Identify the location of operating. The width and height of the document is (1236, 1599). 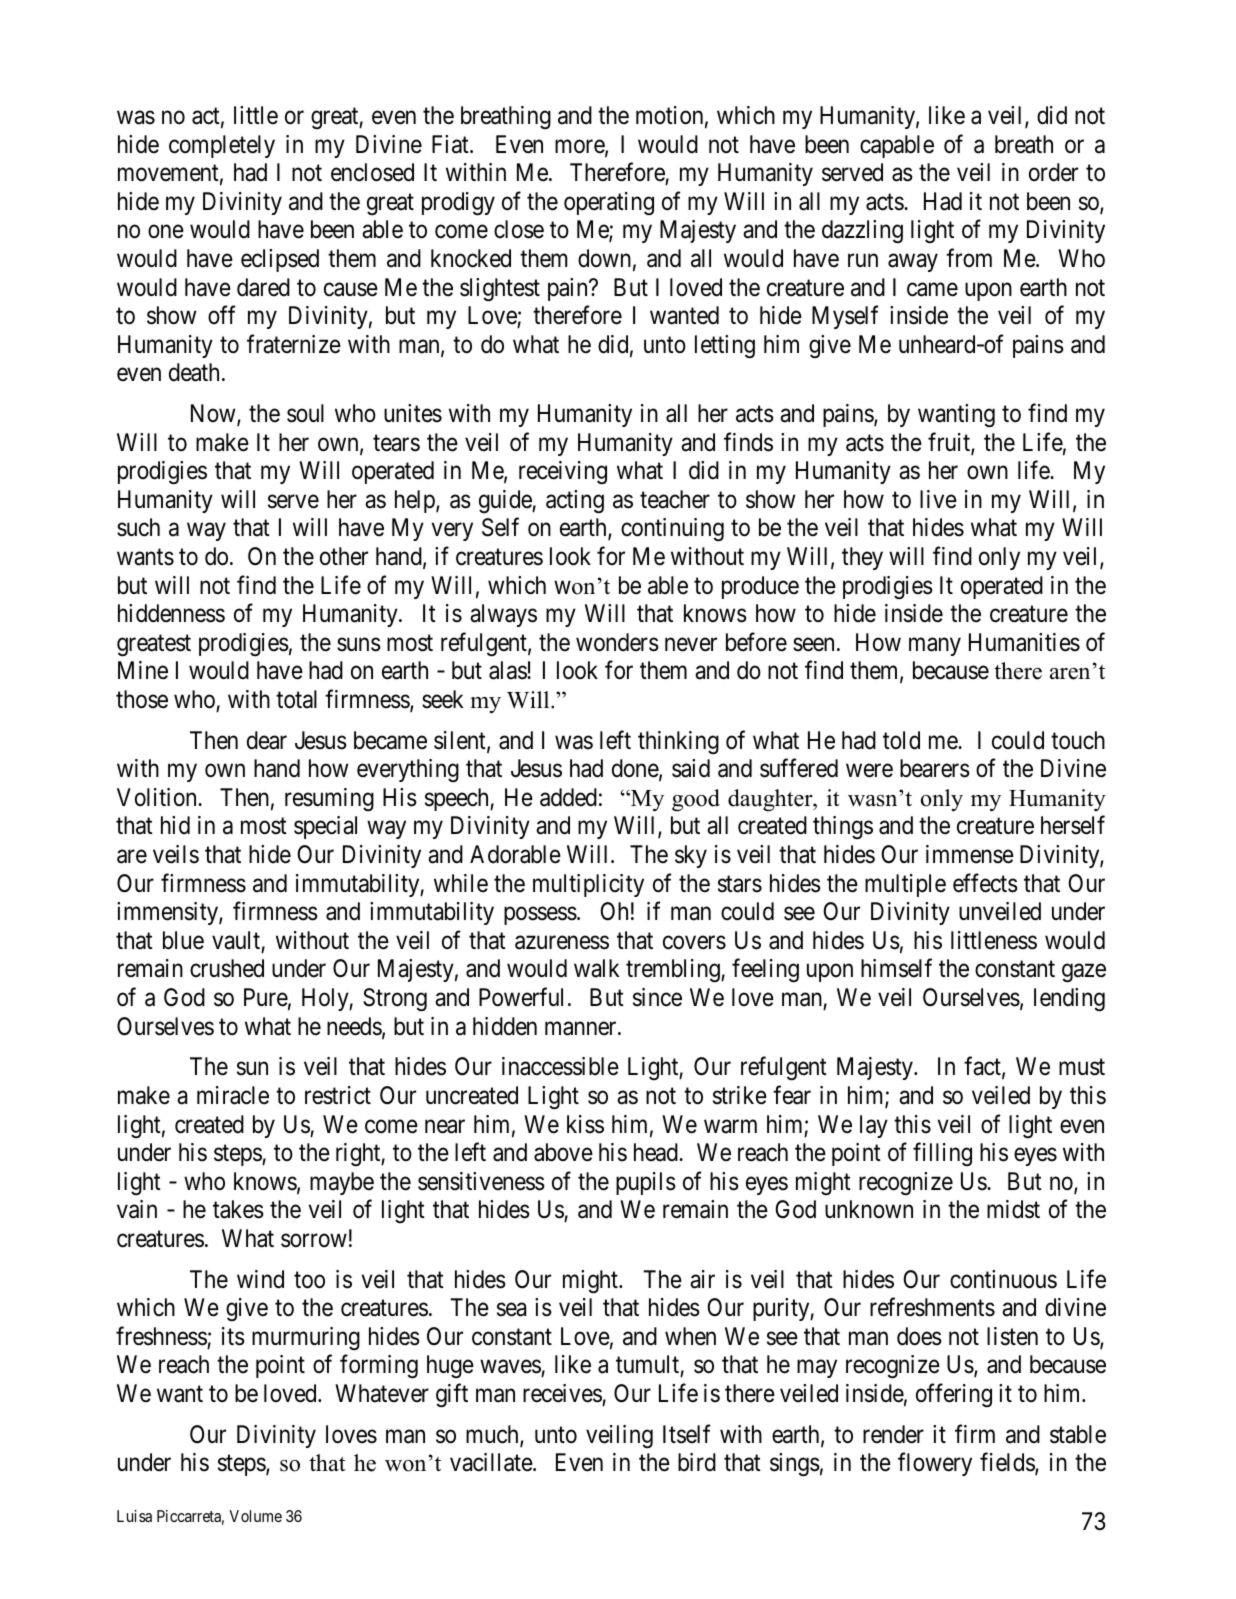
(609, 203).
